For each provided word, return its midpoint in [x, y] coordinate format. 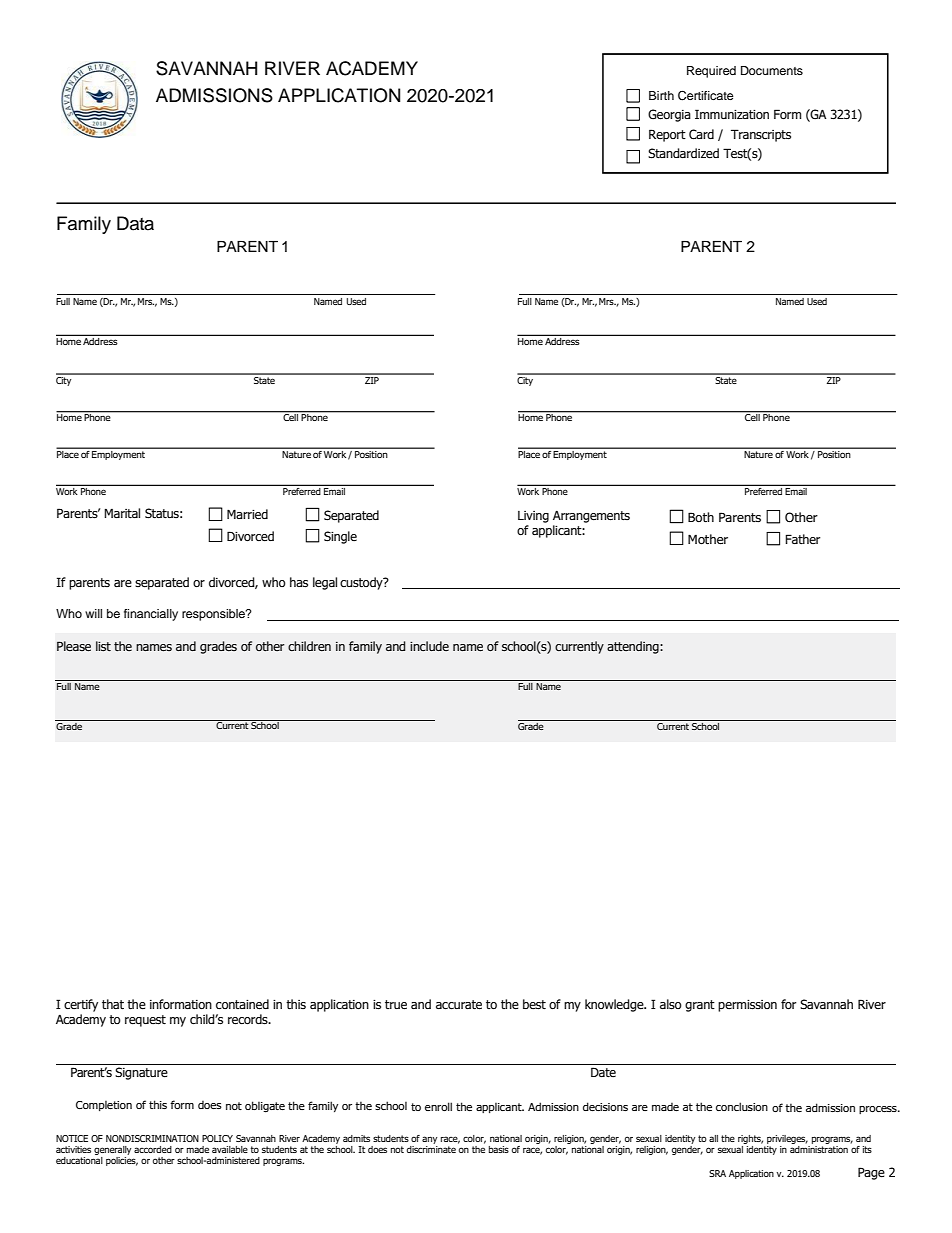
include [429, 646]
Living [533, 517]
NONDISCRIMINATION [152, 1138]
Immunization [732, 114]
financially [151, 615]
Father [803, 539]
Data [135, 223]
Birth [661, 95]
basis [499, 1149]
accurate [459, 1005]
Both [701, 517]
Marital [122, 513]
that [113, 1004]
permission [747, 1006]
